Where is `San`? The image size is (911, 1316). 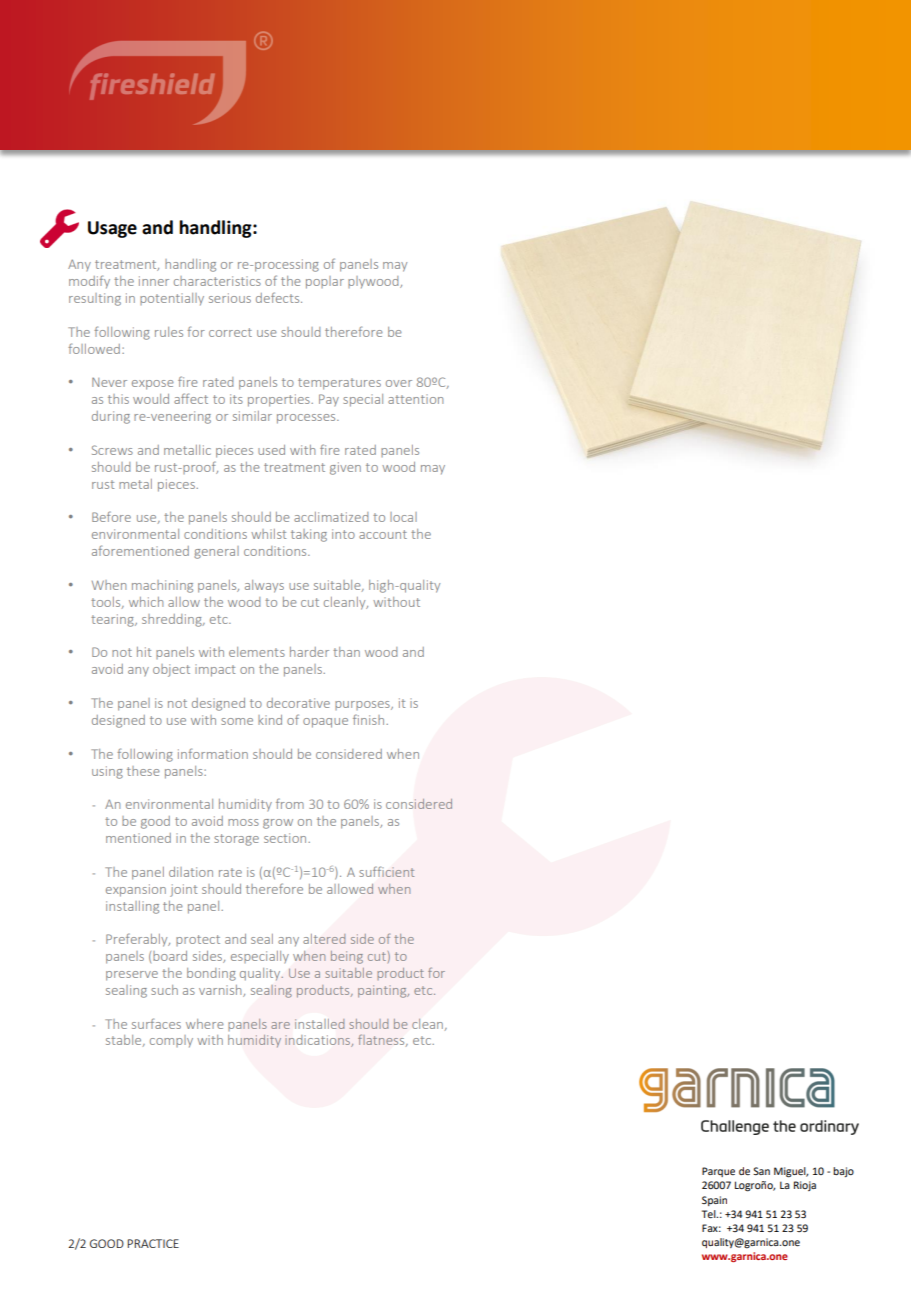 San is located at coordinates (761, 1171).
